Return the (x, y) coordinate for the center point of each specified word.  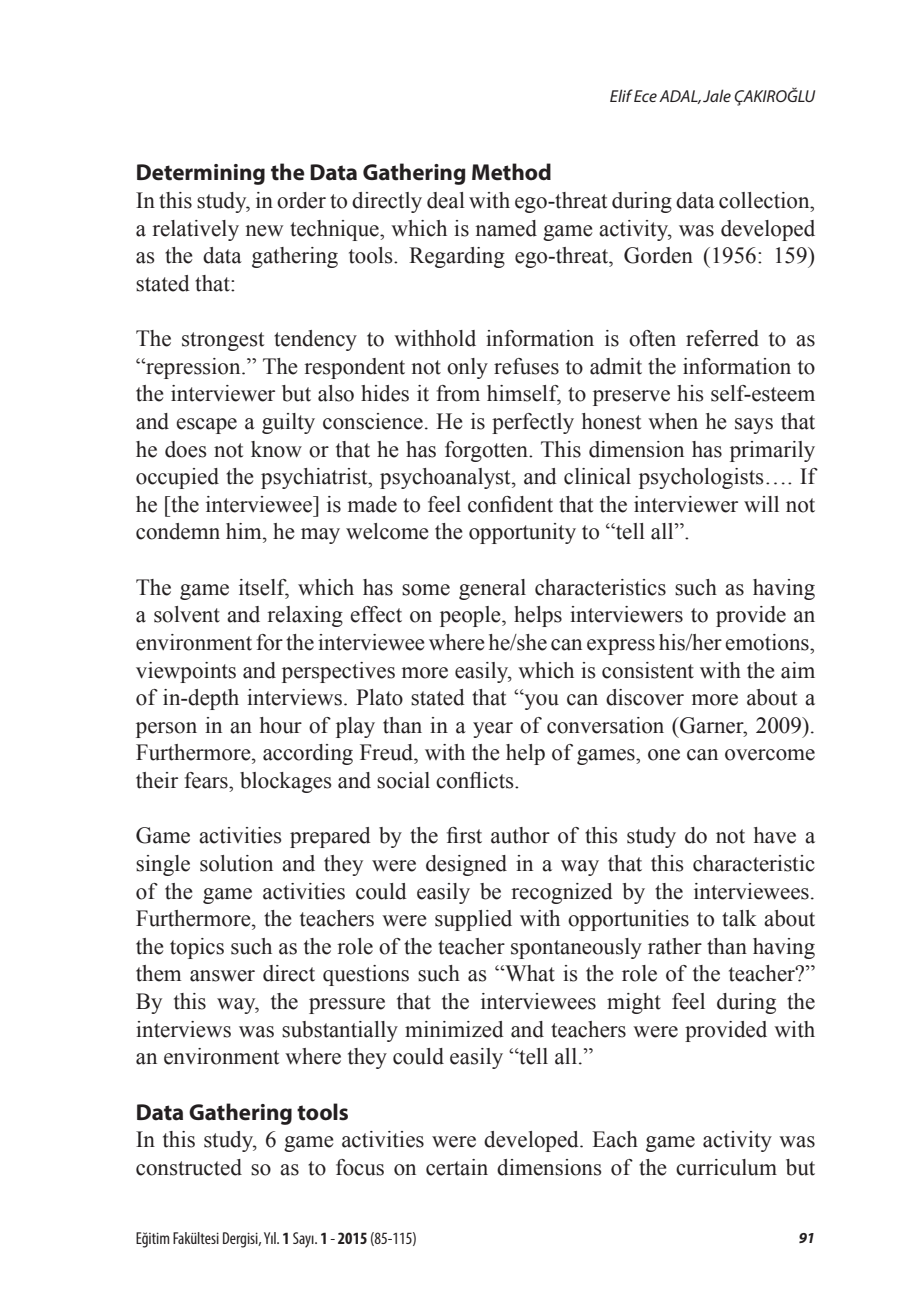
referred (722, 338)
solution (236, 863)
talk (739, 918)
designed (466, 865)
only (467, 368)
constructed (189, 1167)
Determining (201, 174)
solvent (187, 614)
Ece (645, 96)
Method (511, 172)
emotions (768, 642)
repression (193, 368)
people (471, 616)
